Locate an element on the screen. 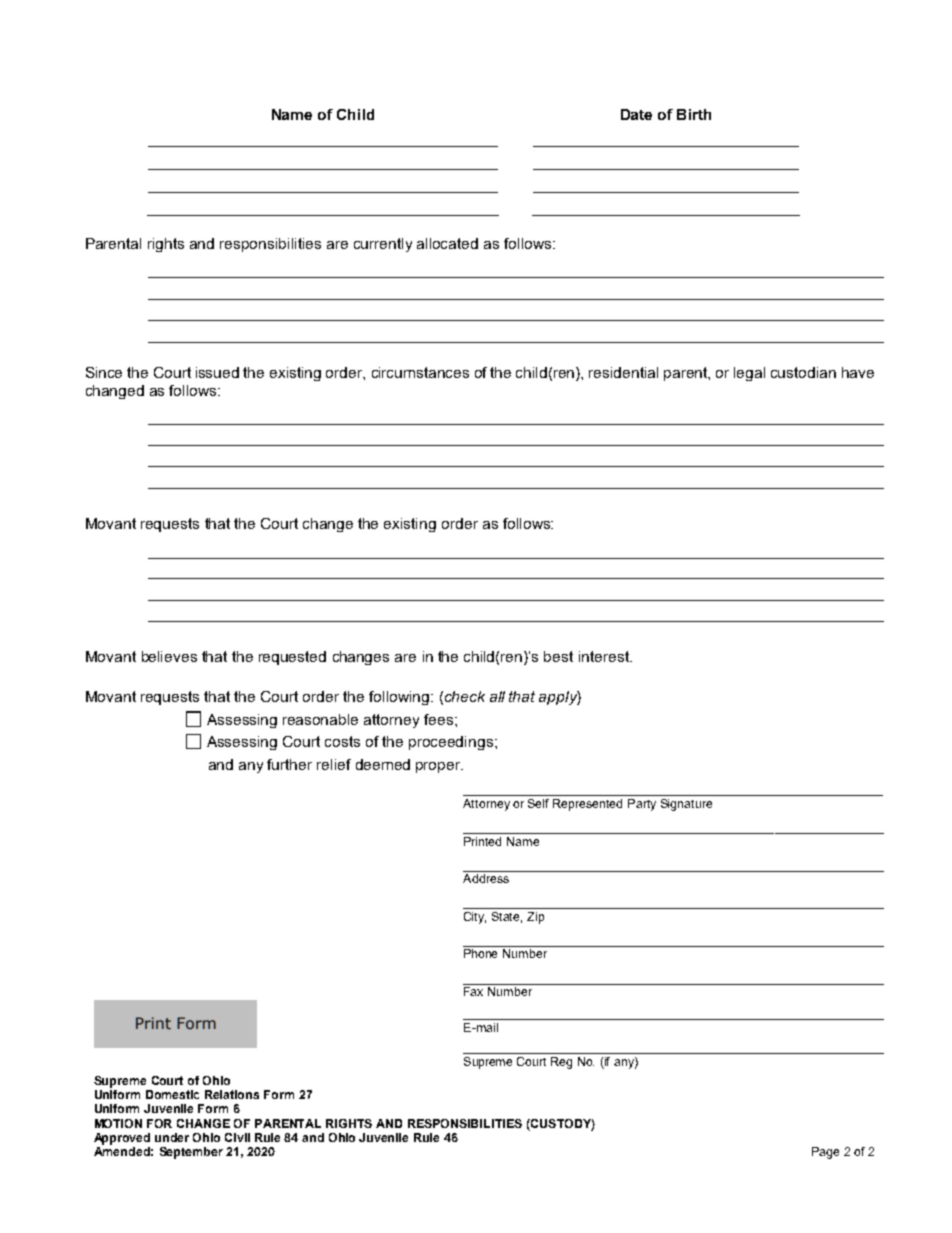 The height and width of the screenshot is (1233, 952). under is located at coordinates (172, 1137).
